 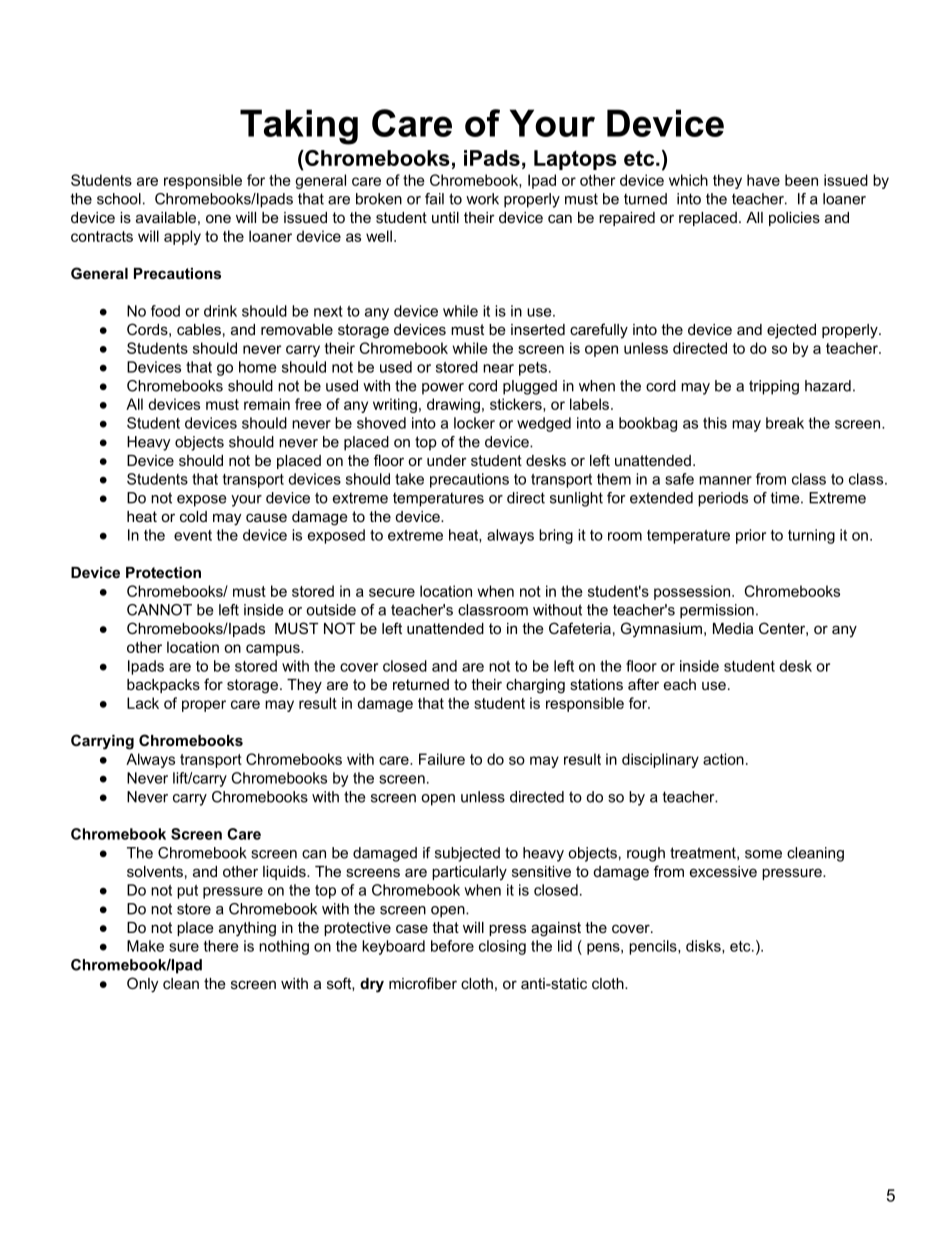 What do you see at coordinates (535, 686) in the page?
I see `charging` at bounding box center [535, 686].
